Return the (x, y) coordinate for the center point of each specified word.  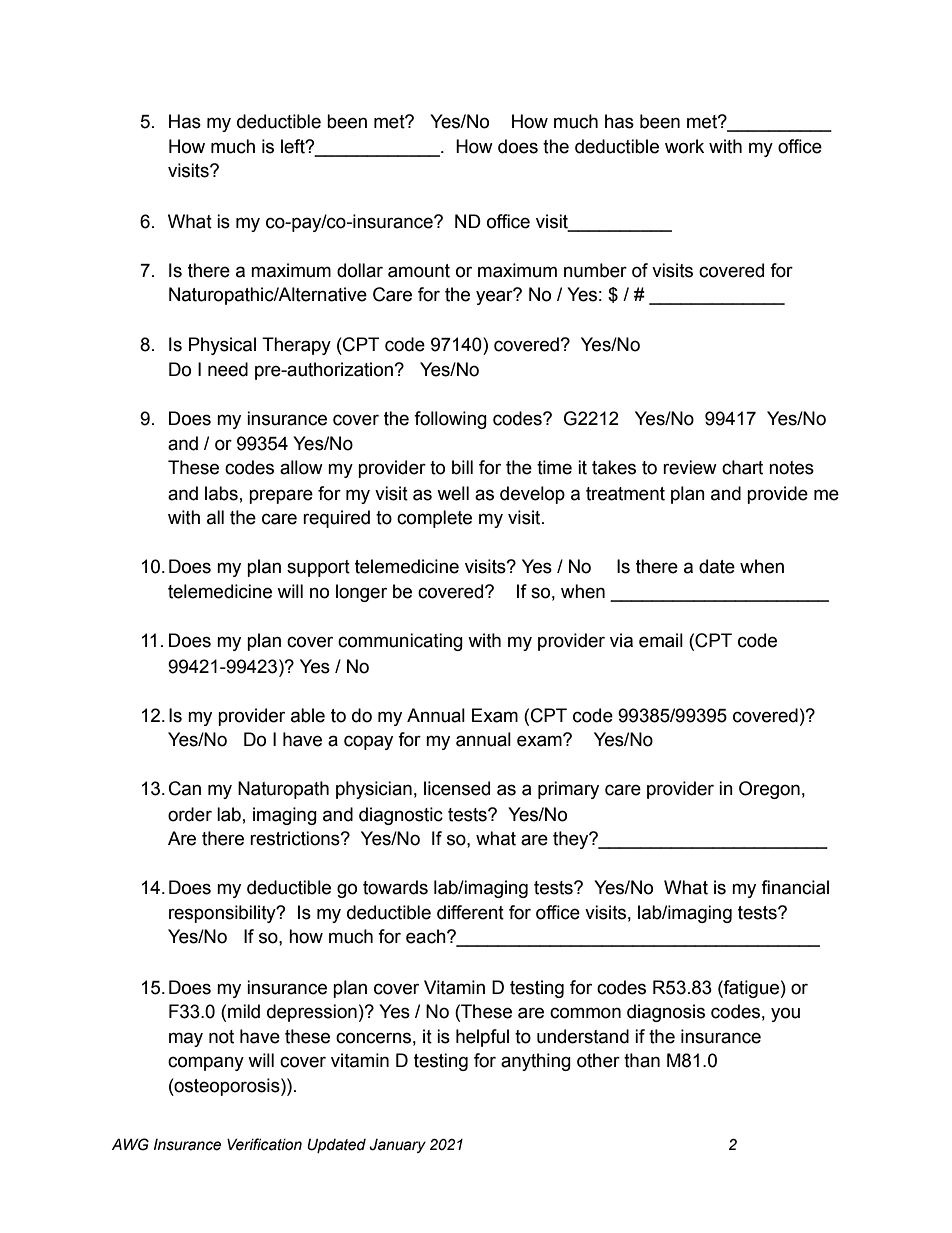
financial (795, 887)
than (642, 1060)
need (228, 369)
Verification (264, 1144)
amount (419, 271)
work (684, 146)
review (690, 467)
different (470, 912)
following (450, 420)
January (397, 1146)
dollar (360, 270)
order (190, 814)
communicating (400, 642)
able (308, 715)
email (661, 640)
